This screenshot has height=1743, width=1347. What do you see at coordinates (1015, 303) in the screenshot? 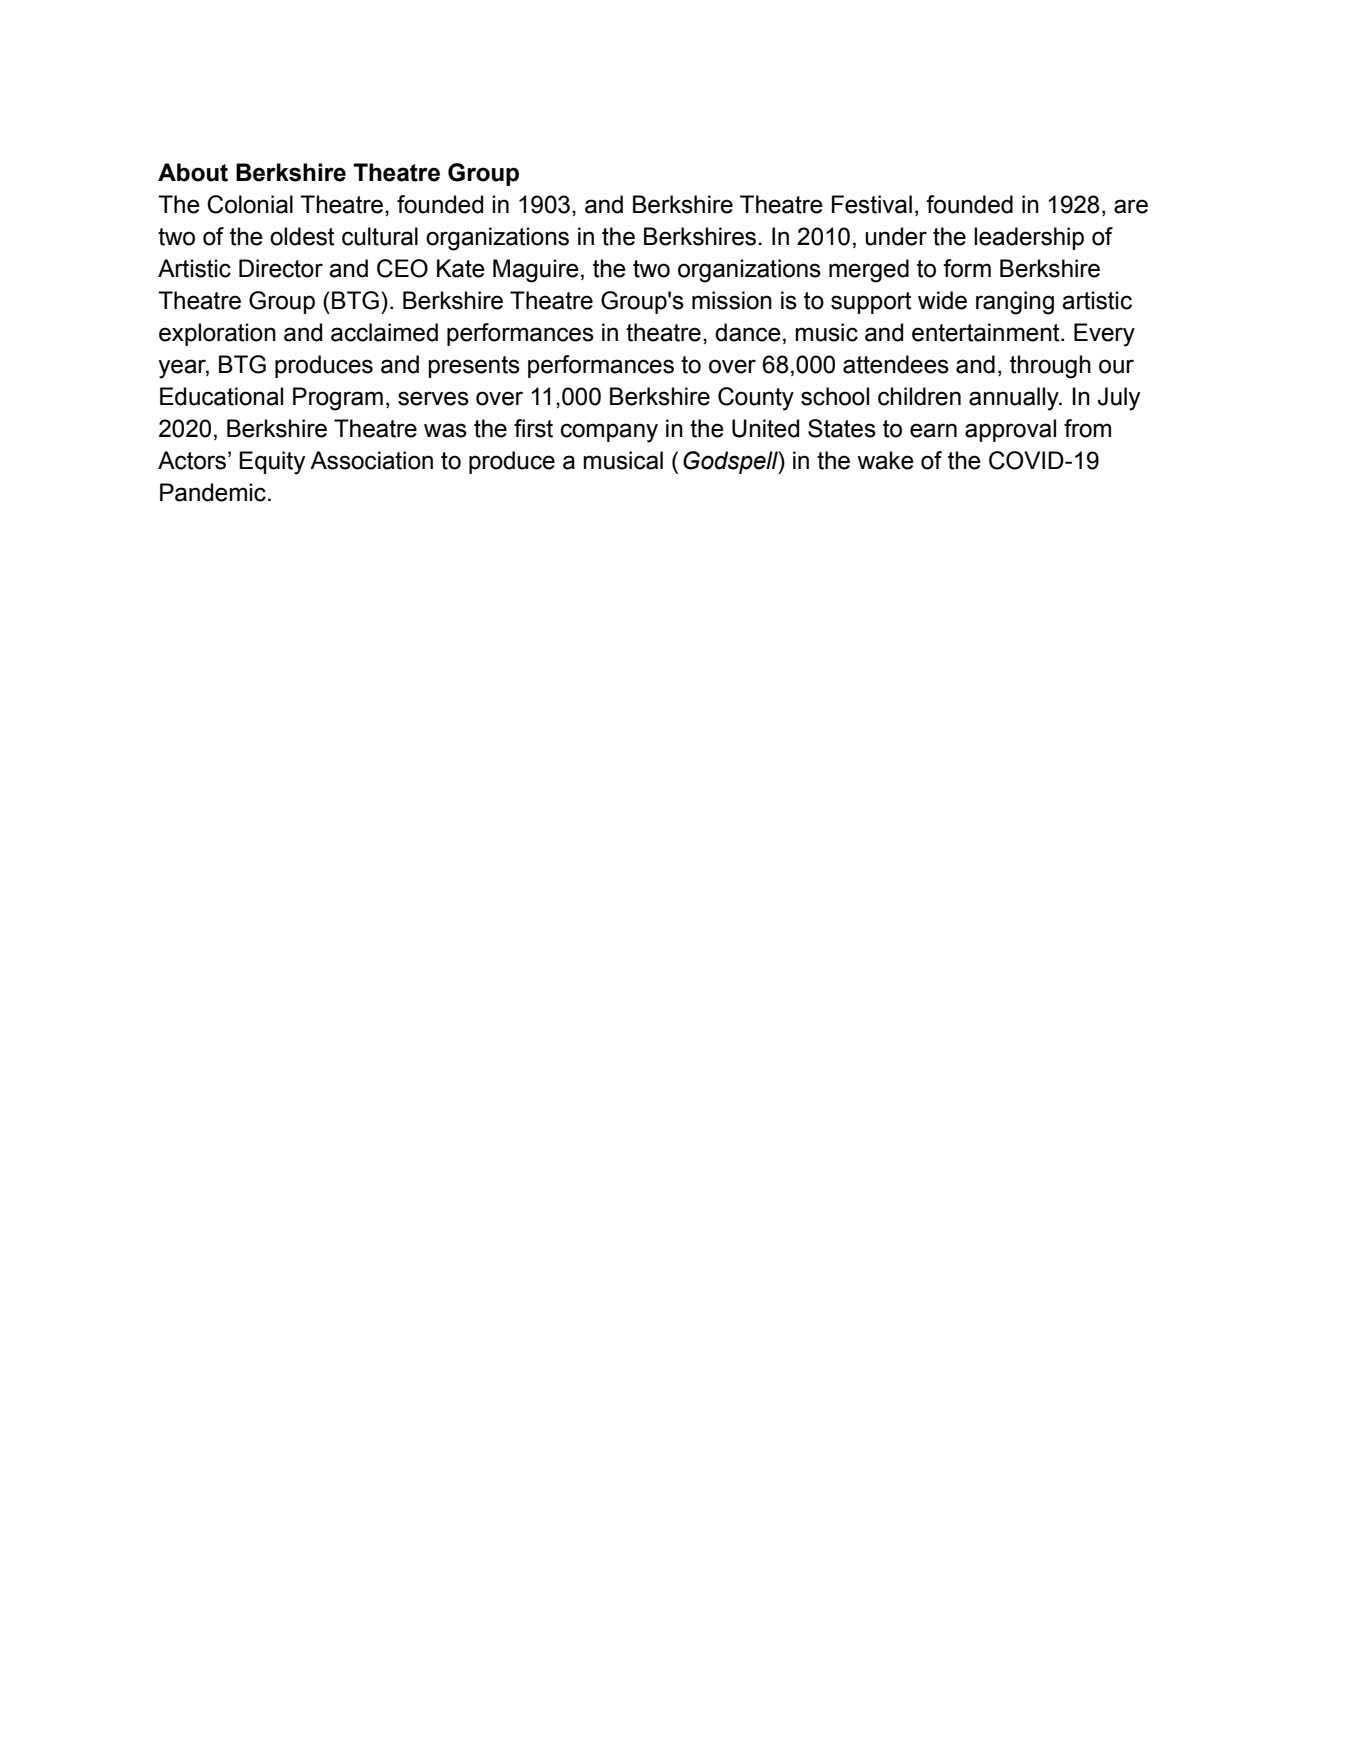
I see `ranging` at bounding box center [1015, 303].
